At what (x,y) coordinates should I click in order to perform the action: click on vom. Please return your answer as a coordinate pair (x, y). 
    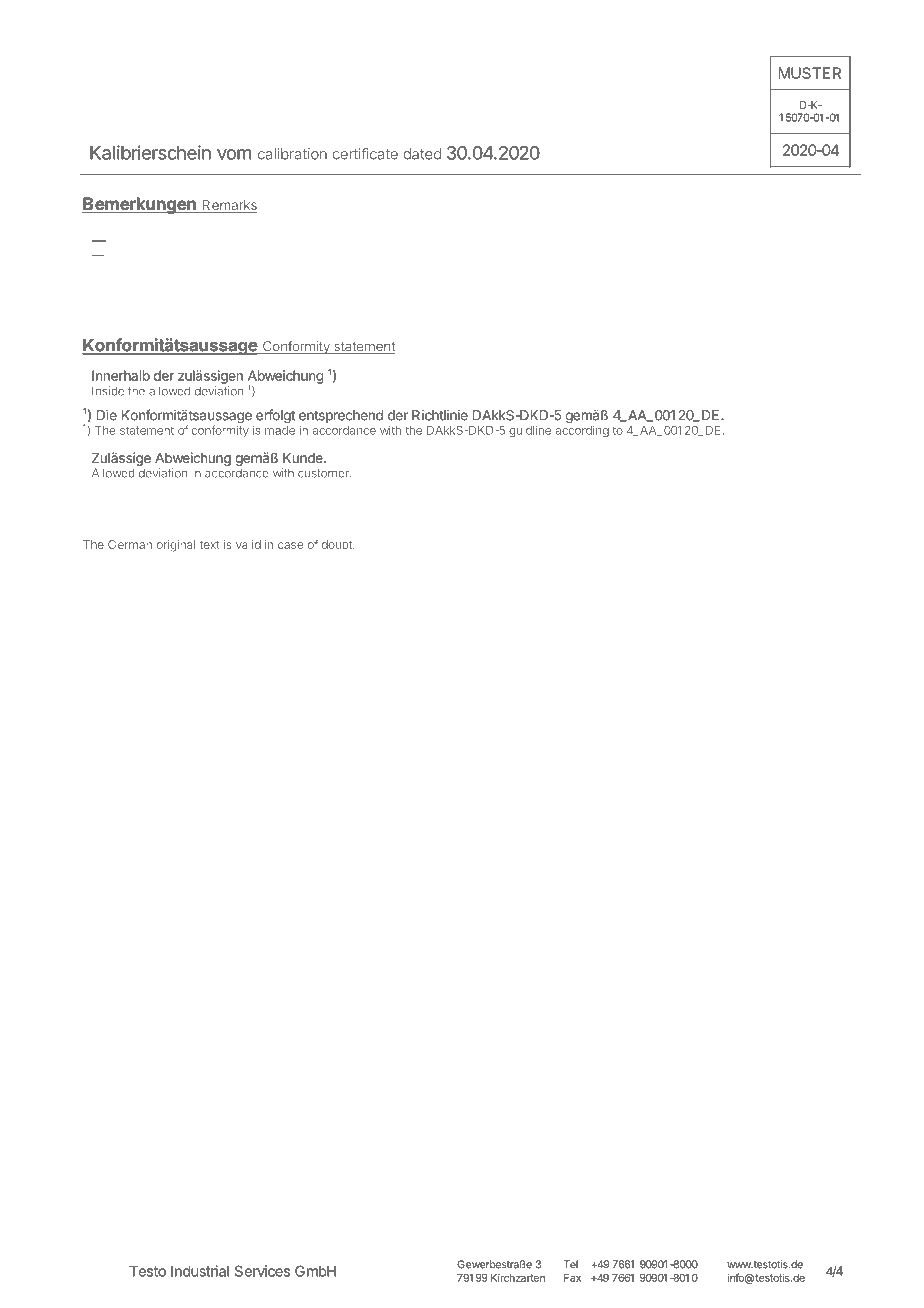
    Looking at the image, I should click on (234, 154).
